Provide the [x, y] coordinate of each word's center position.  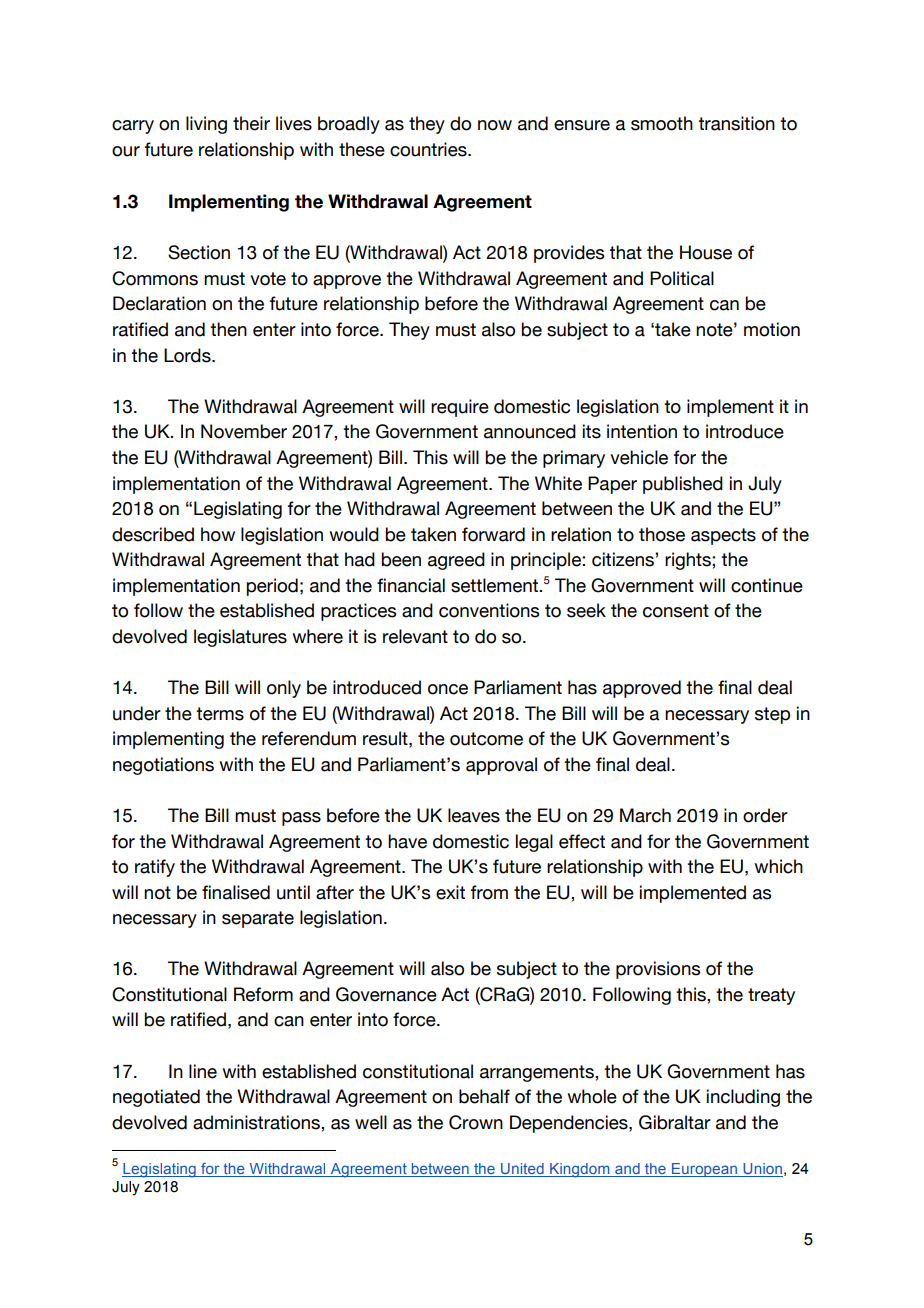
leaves [474, 815]
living [206, 125]
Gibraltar [675, 1122]
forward [493, 534]
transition [736, 123]
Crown [476, 1122]
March [645, 815]
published [683, 485]
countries [429, 149]
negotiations [163, 766]
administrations [257, 1122]
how [218, 534]
